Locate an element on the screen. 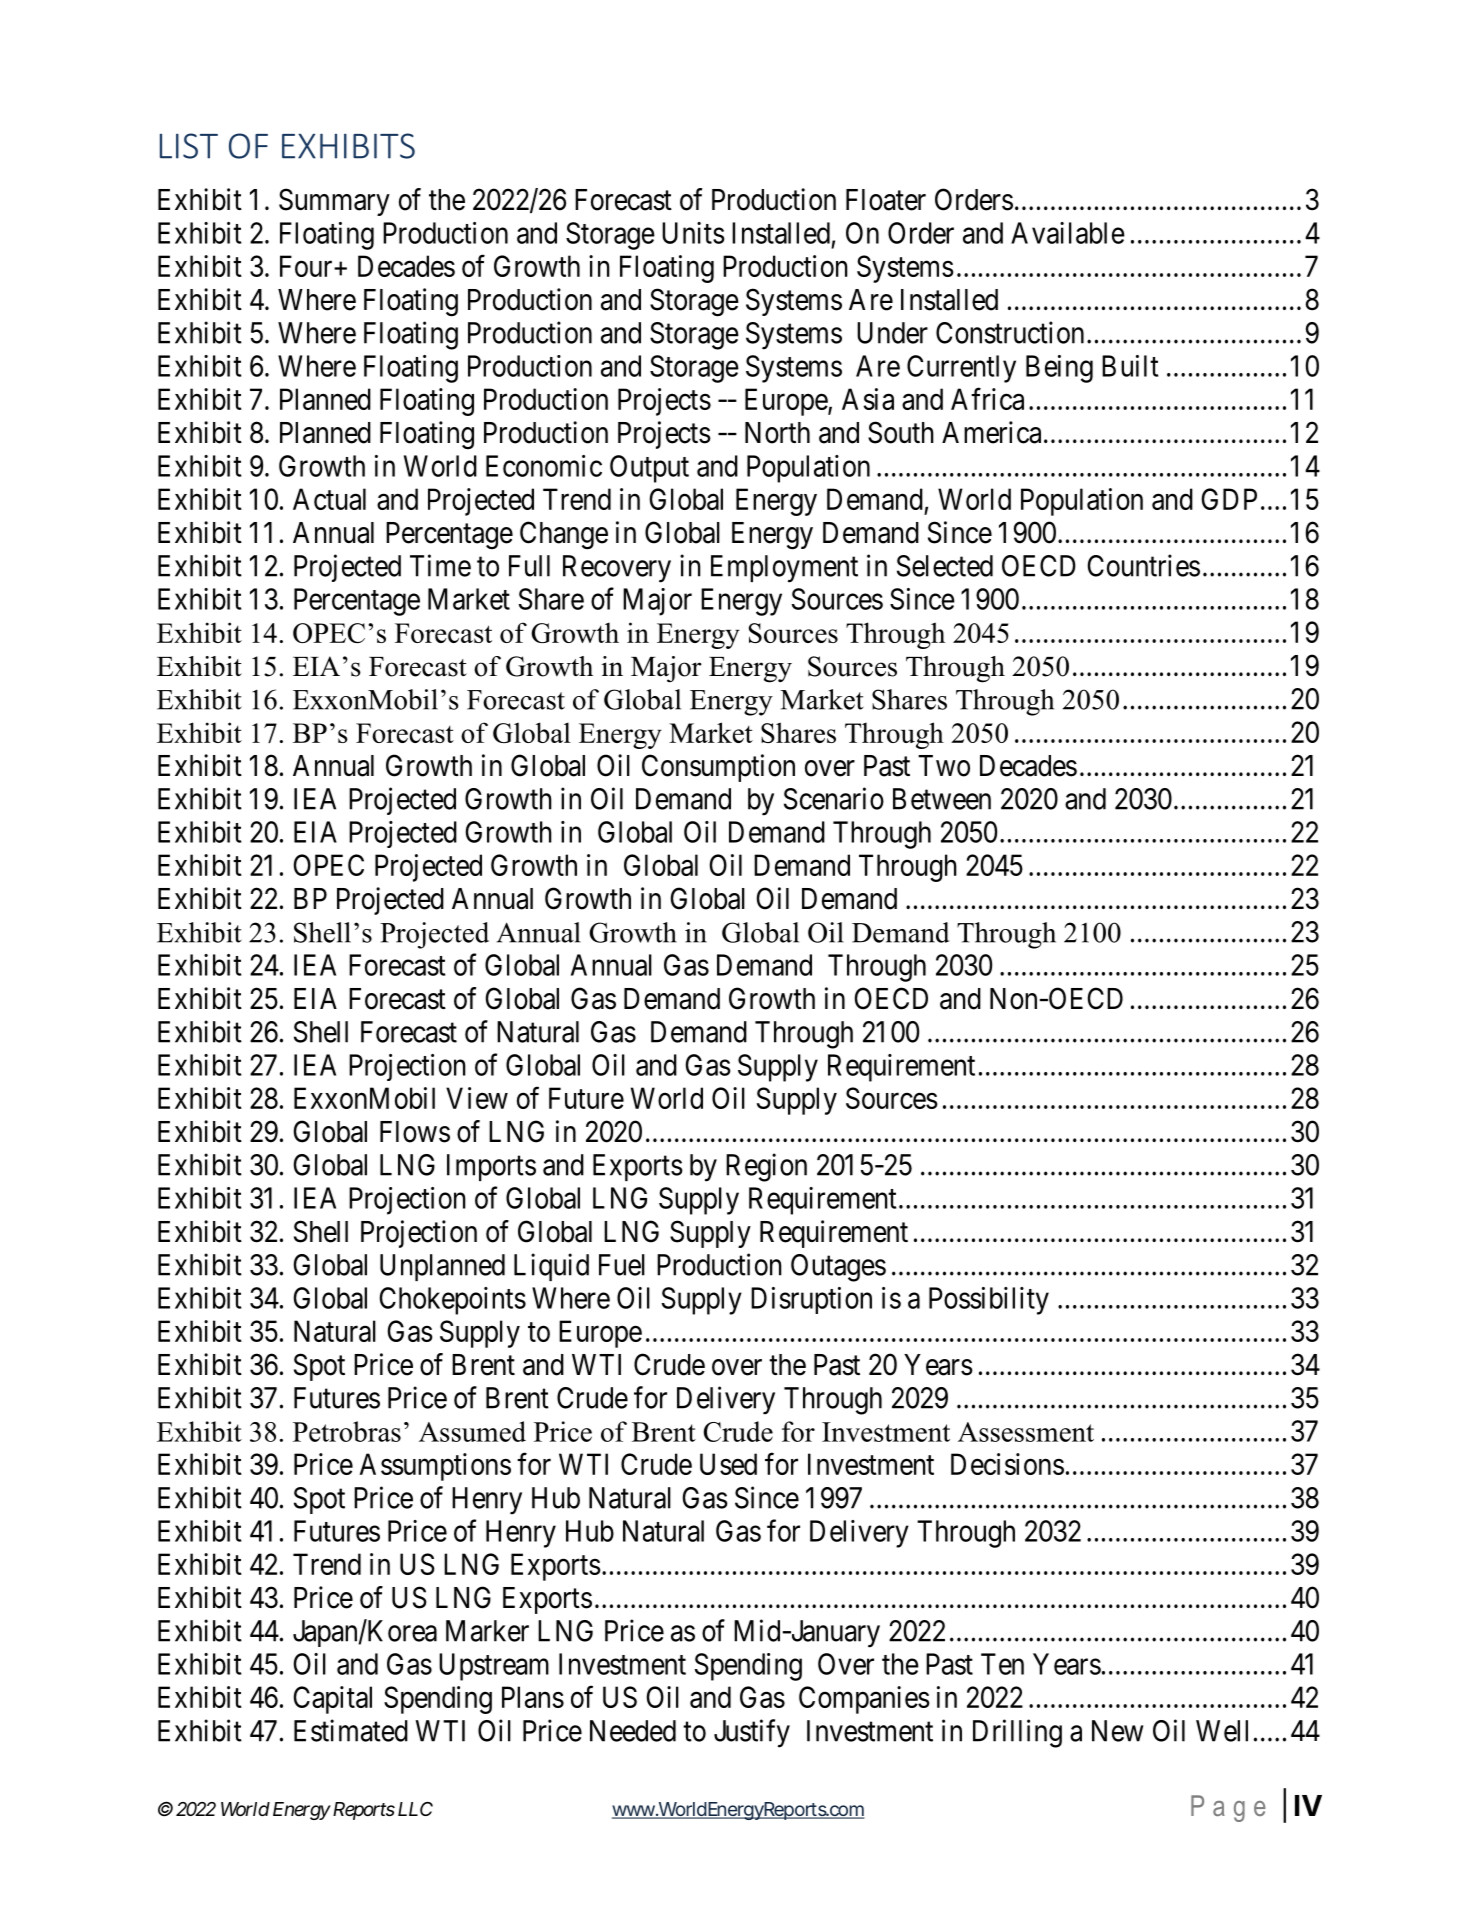 This screenshot has height=1910, width=1476. Fuel is located at coordinates (622, 1265).
